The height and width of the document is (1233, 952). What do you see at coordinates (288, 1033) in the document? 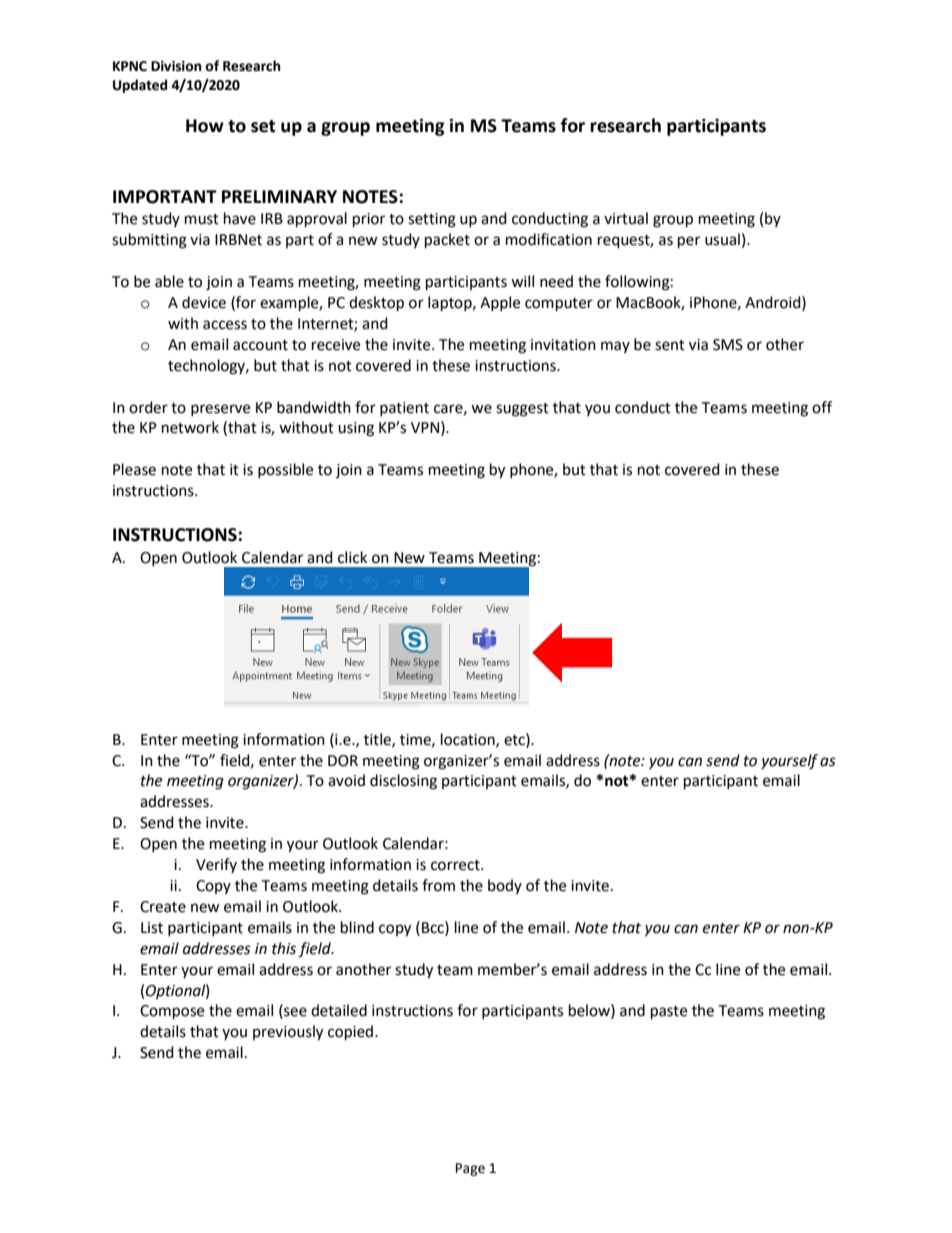
I see `previously` at bounding box center [288, 1033].
